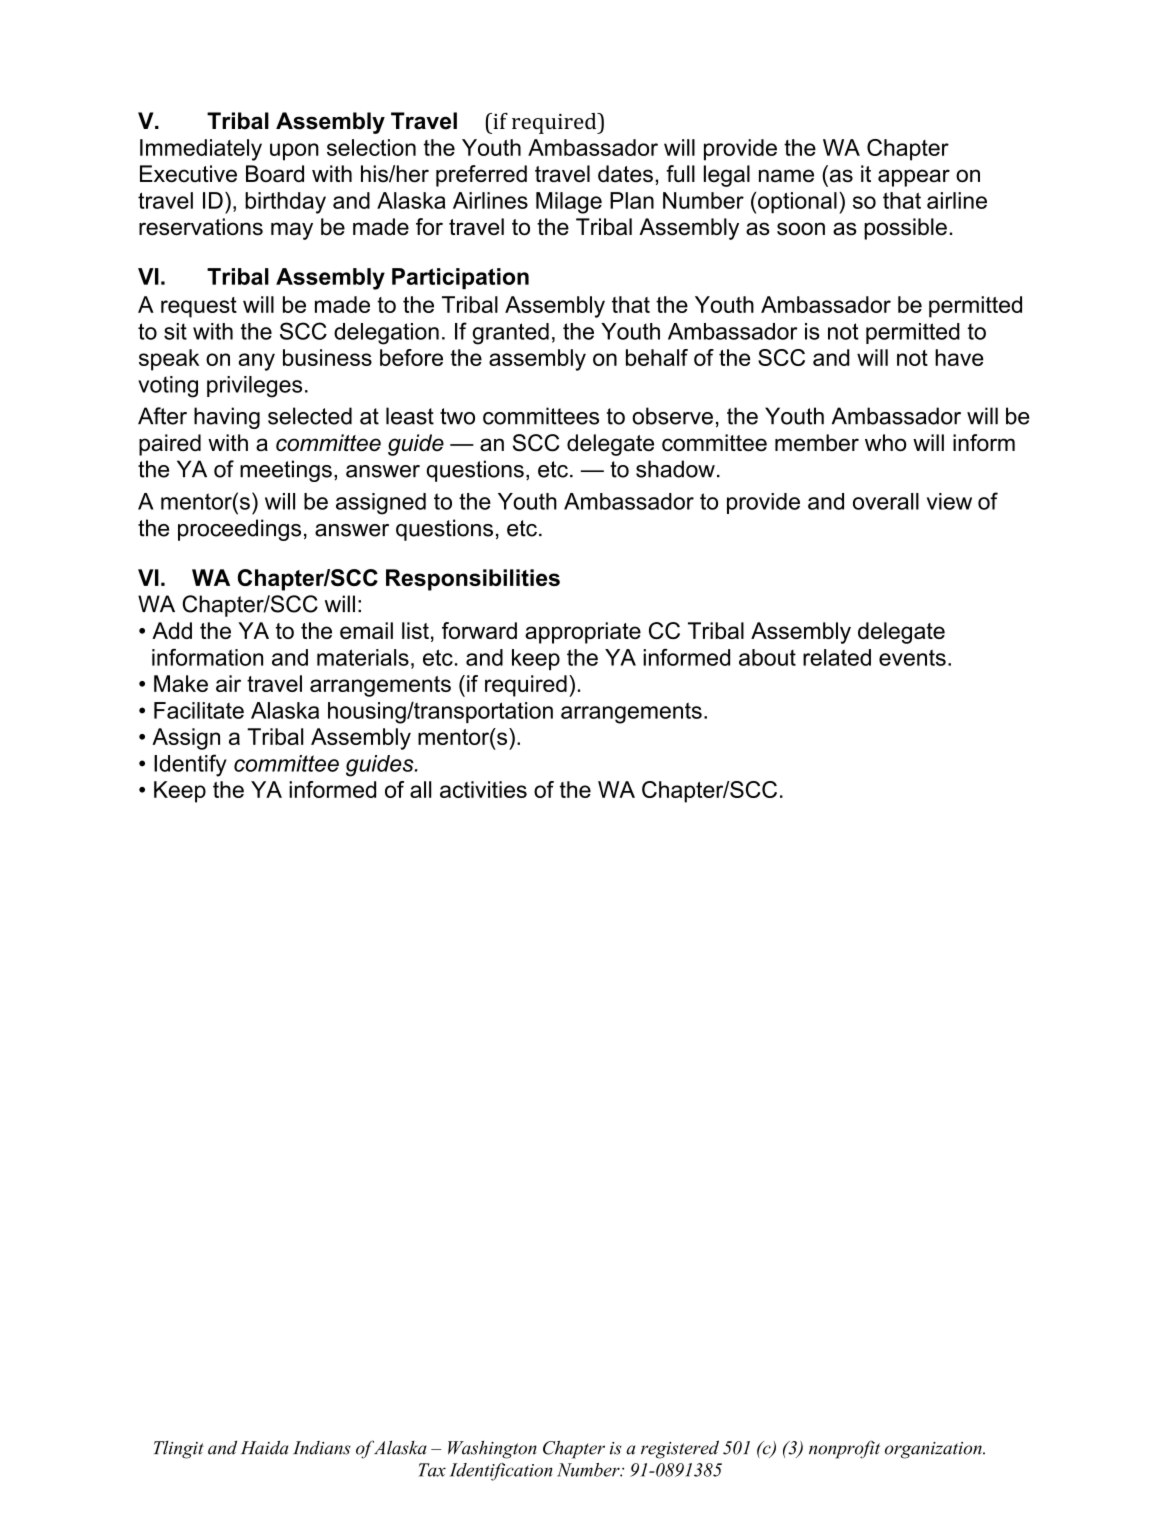  I want to click on Board, so click(275, 174).
